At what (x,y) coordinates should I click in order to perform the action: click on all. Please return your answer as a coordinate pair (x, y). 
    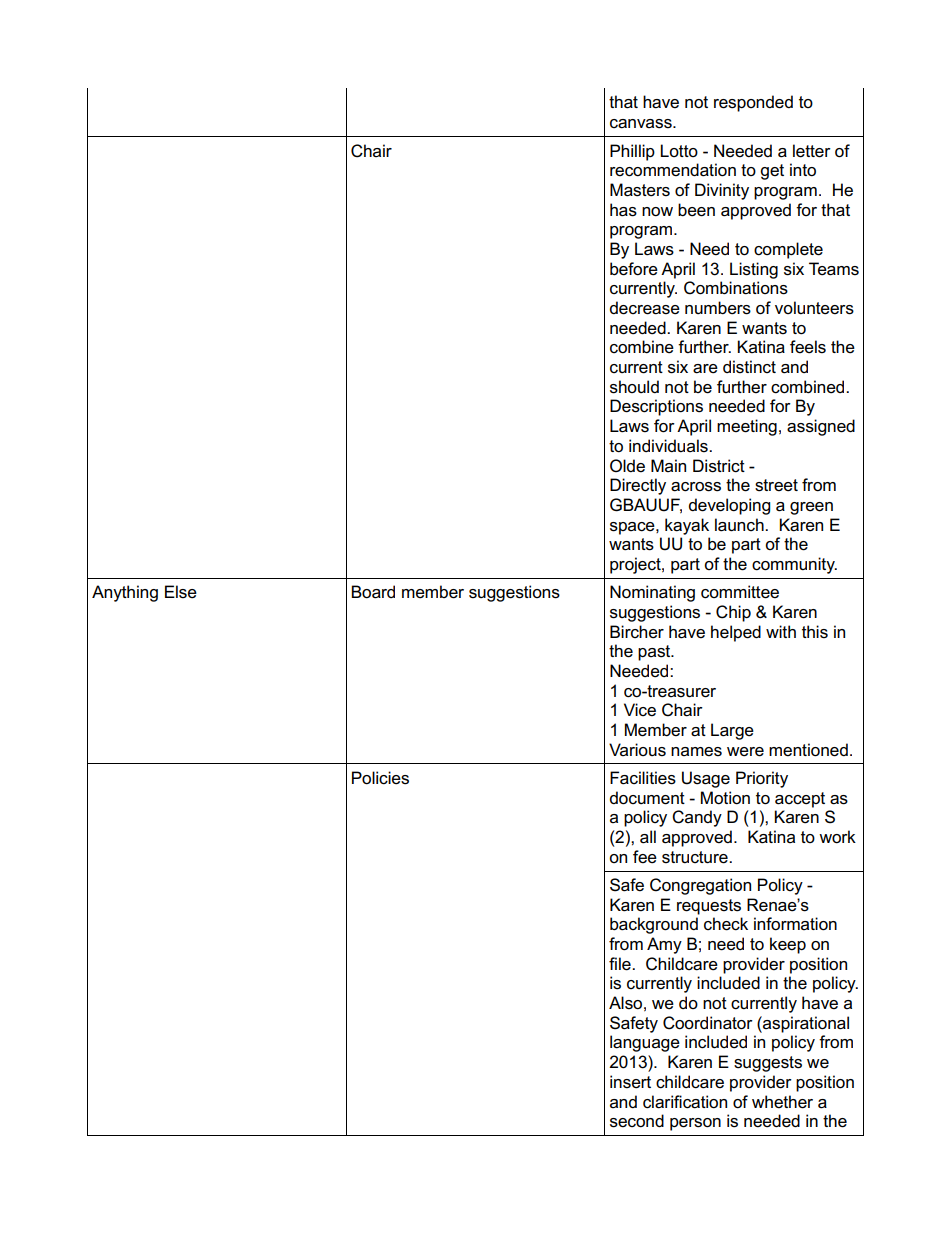
    Looking at the image, I should click on (648, 837).
